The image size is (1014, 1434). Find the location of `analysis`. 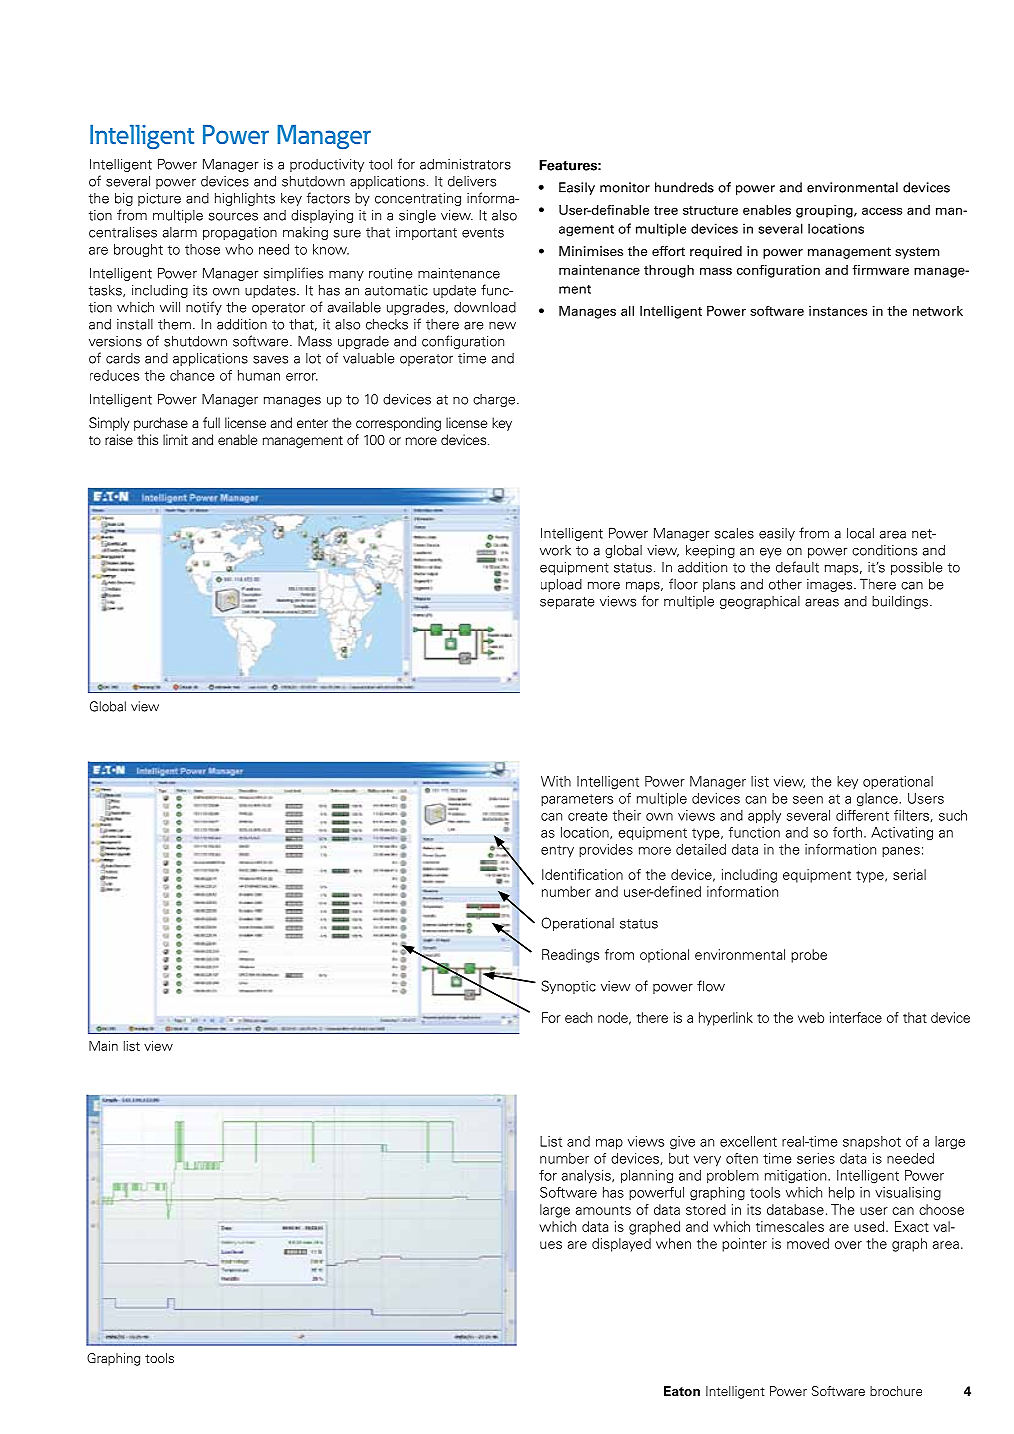

analysis is located at coordinates (587, 1177).
